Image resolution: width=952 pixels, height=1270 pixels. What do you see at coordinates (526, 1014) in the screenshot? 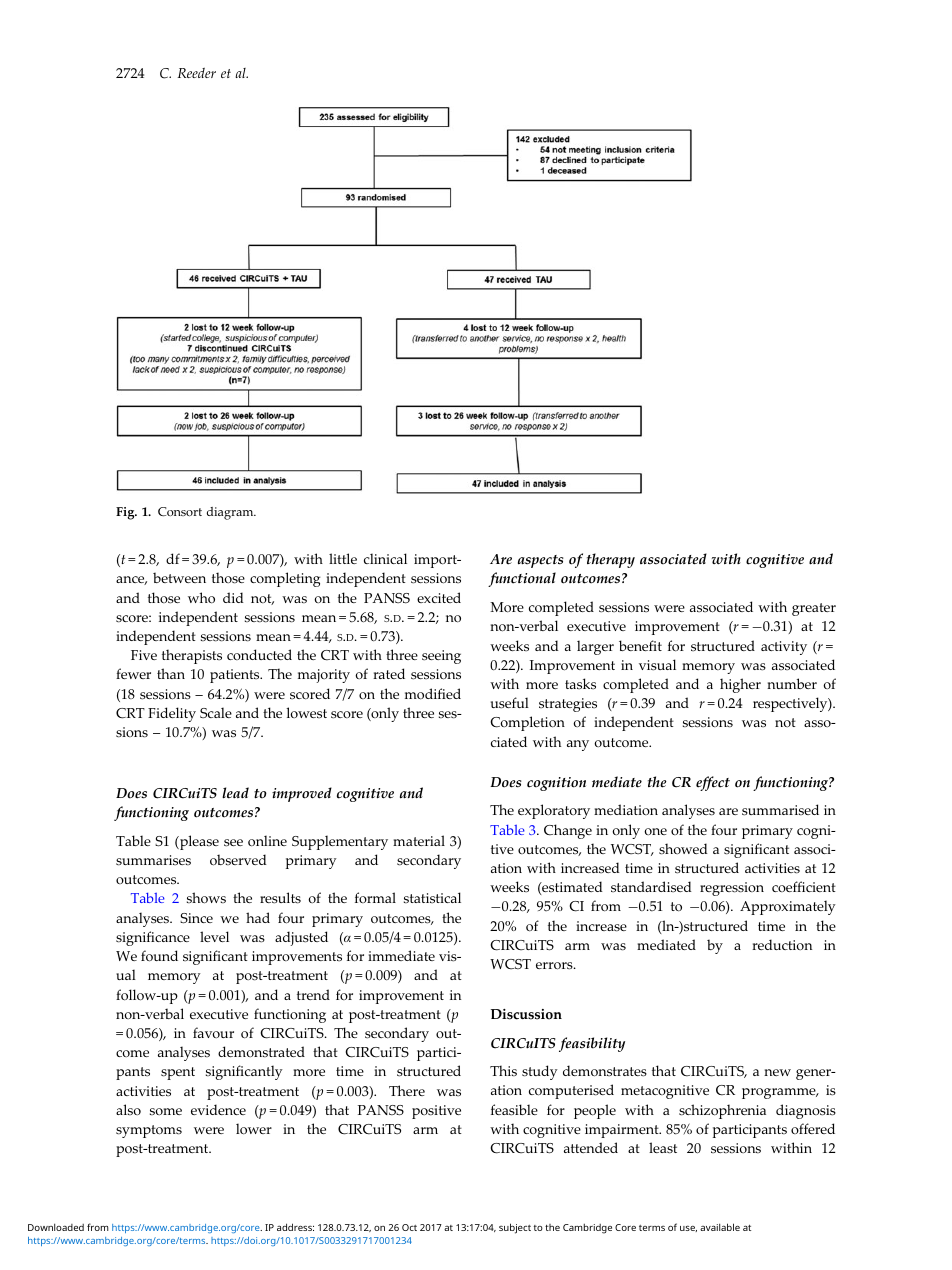
I see `Discussion` at bounding box center [526, 1014].
